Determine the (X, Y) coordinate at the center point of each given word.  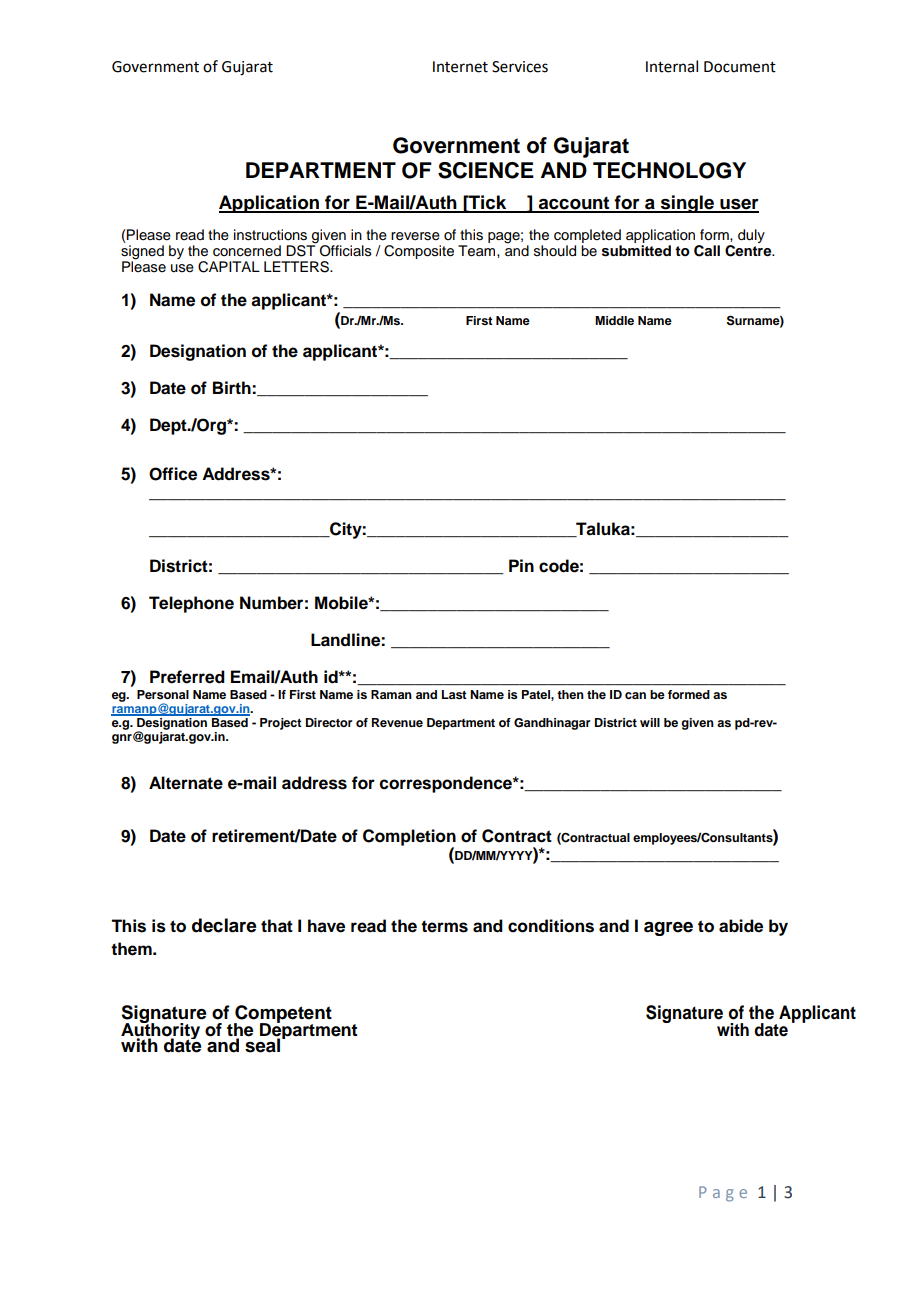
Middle (614, 320)
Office (173, 474)
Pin (521, 565)
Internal (672, 66)
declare (224, 925)
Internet (460, 67)
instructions (270, 235)
